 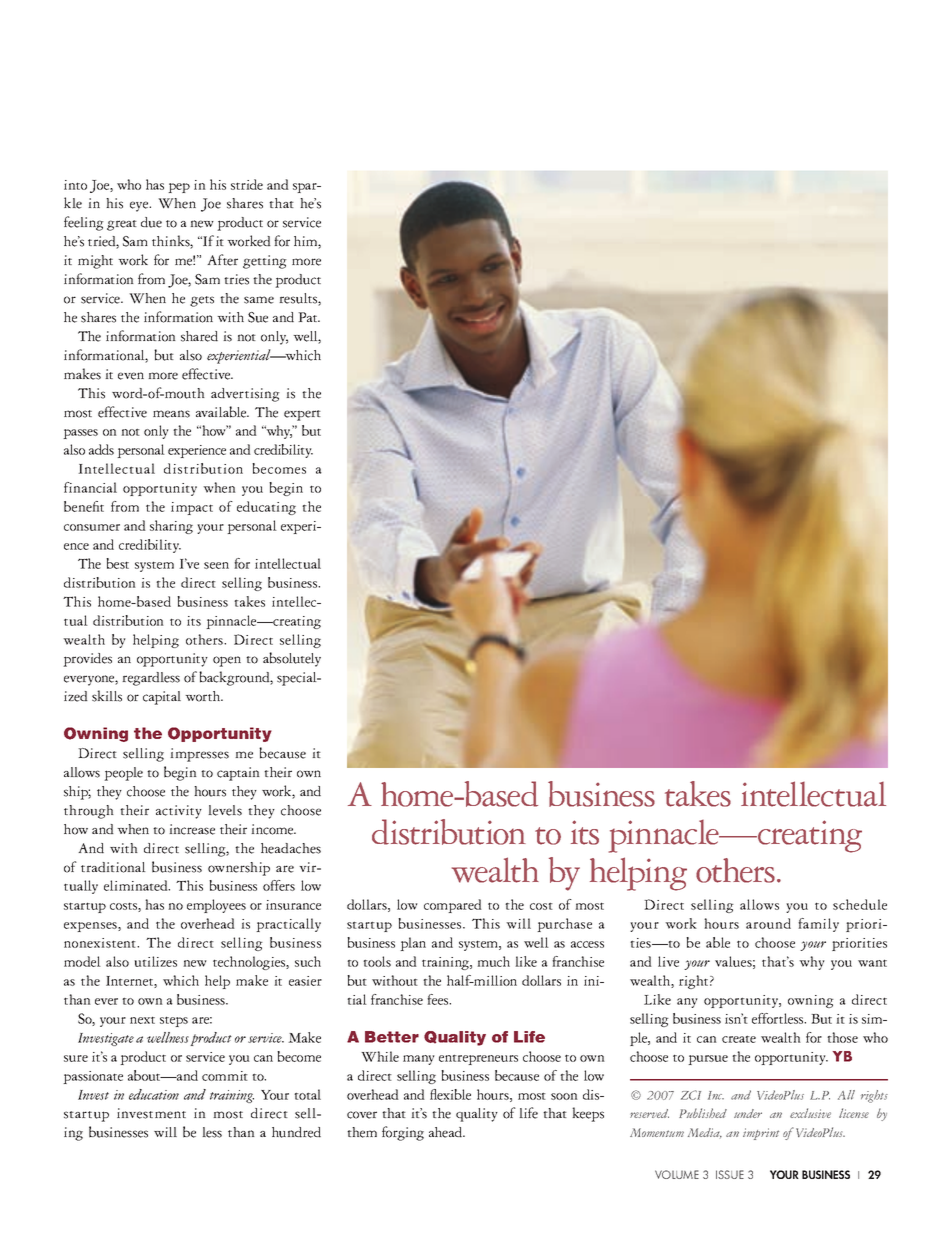 I want to click on absolutely, so click(x=292, y=659).
